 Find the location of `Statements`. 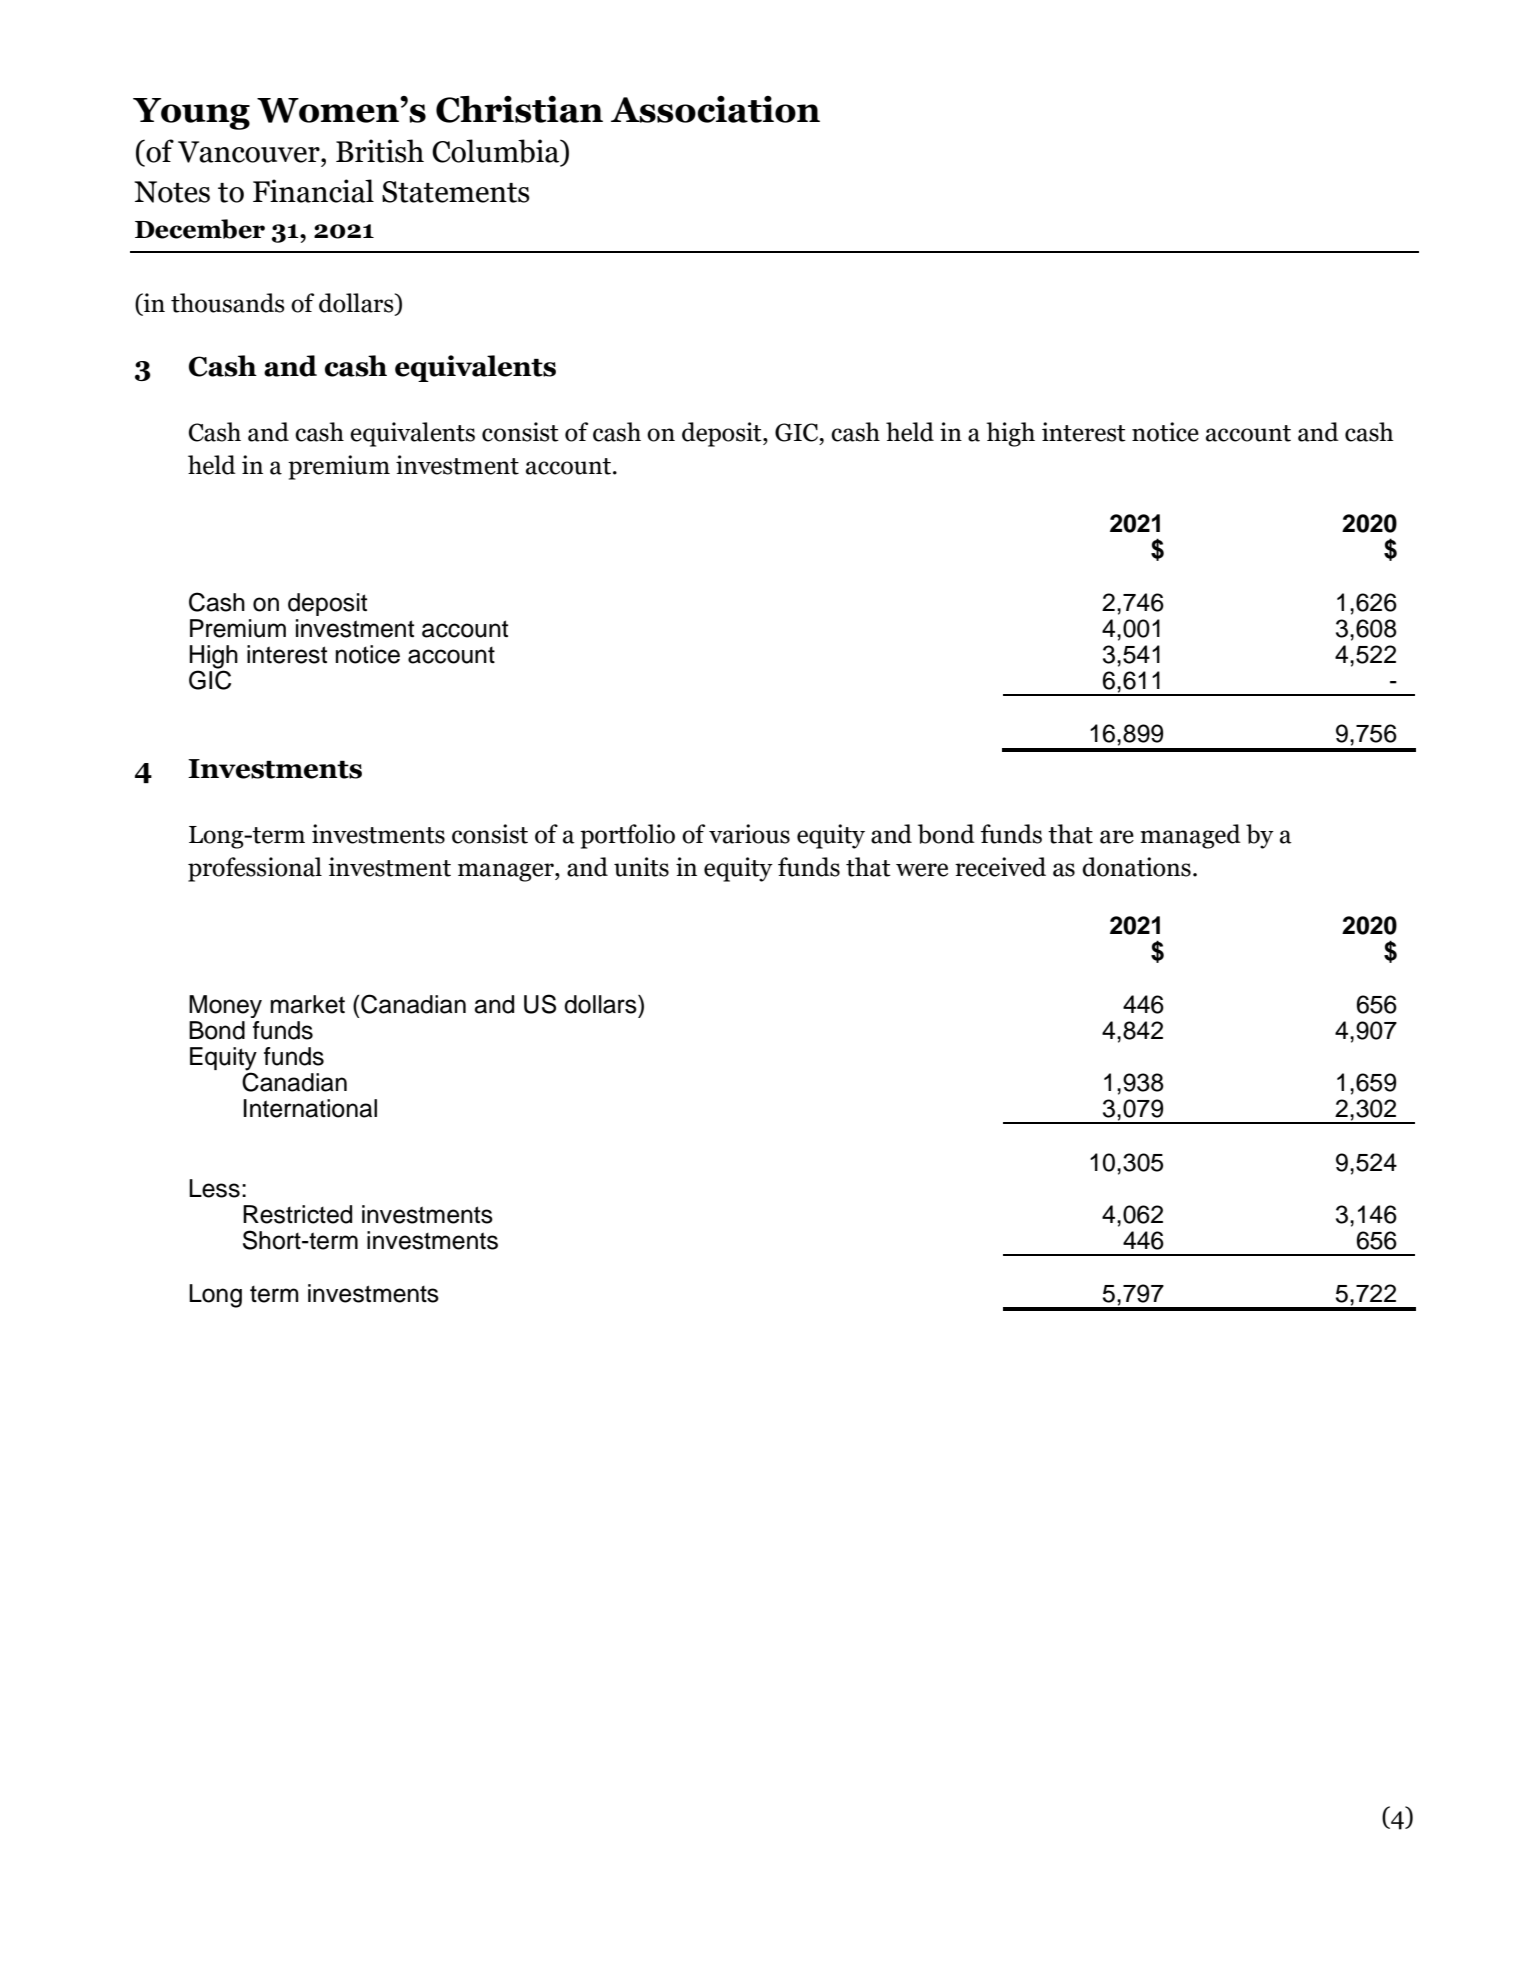

Statements is located at coordinates (456, 192).
